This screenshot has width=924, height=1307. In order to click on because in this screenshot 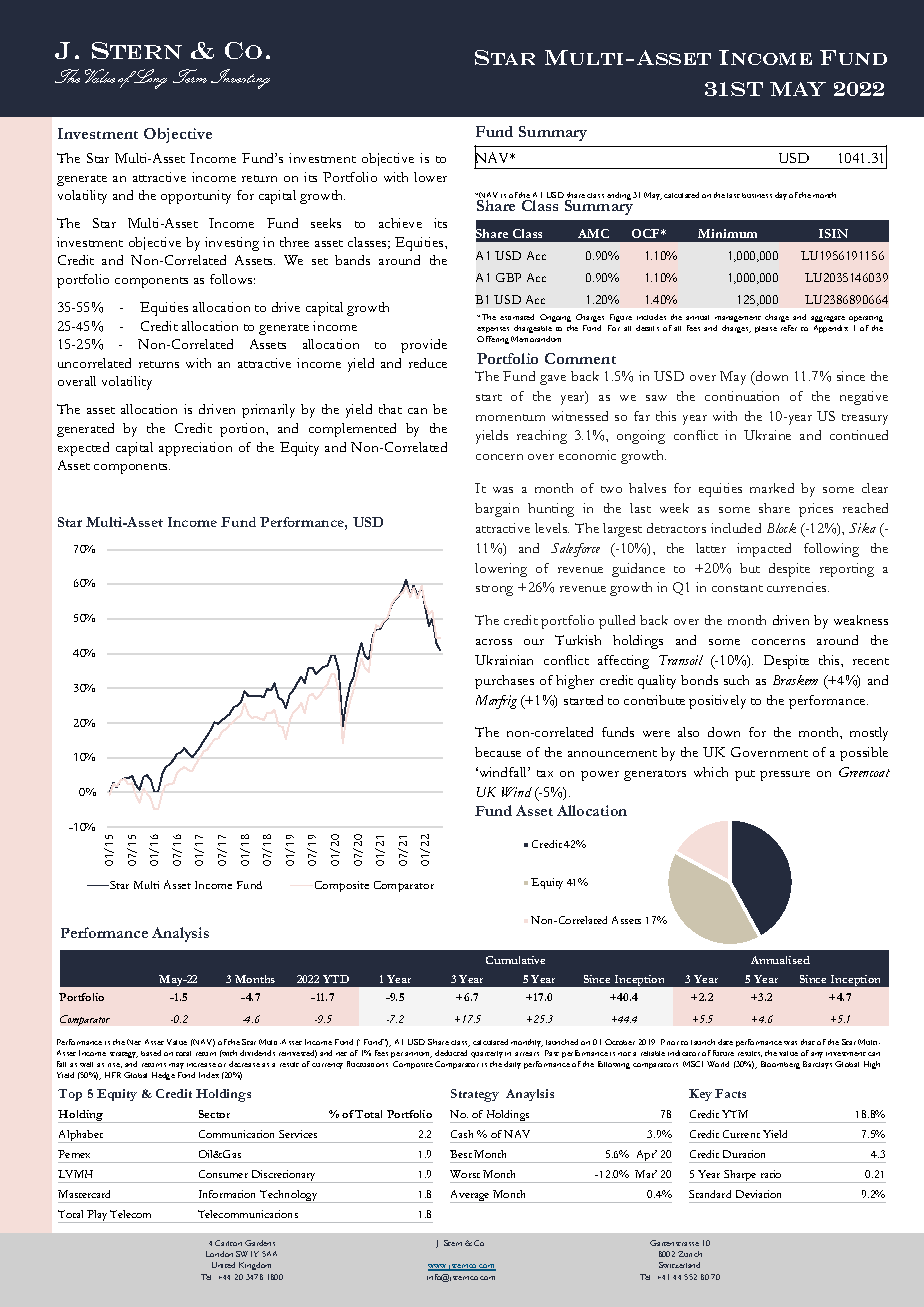, I will do `click(498, 752)`.
